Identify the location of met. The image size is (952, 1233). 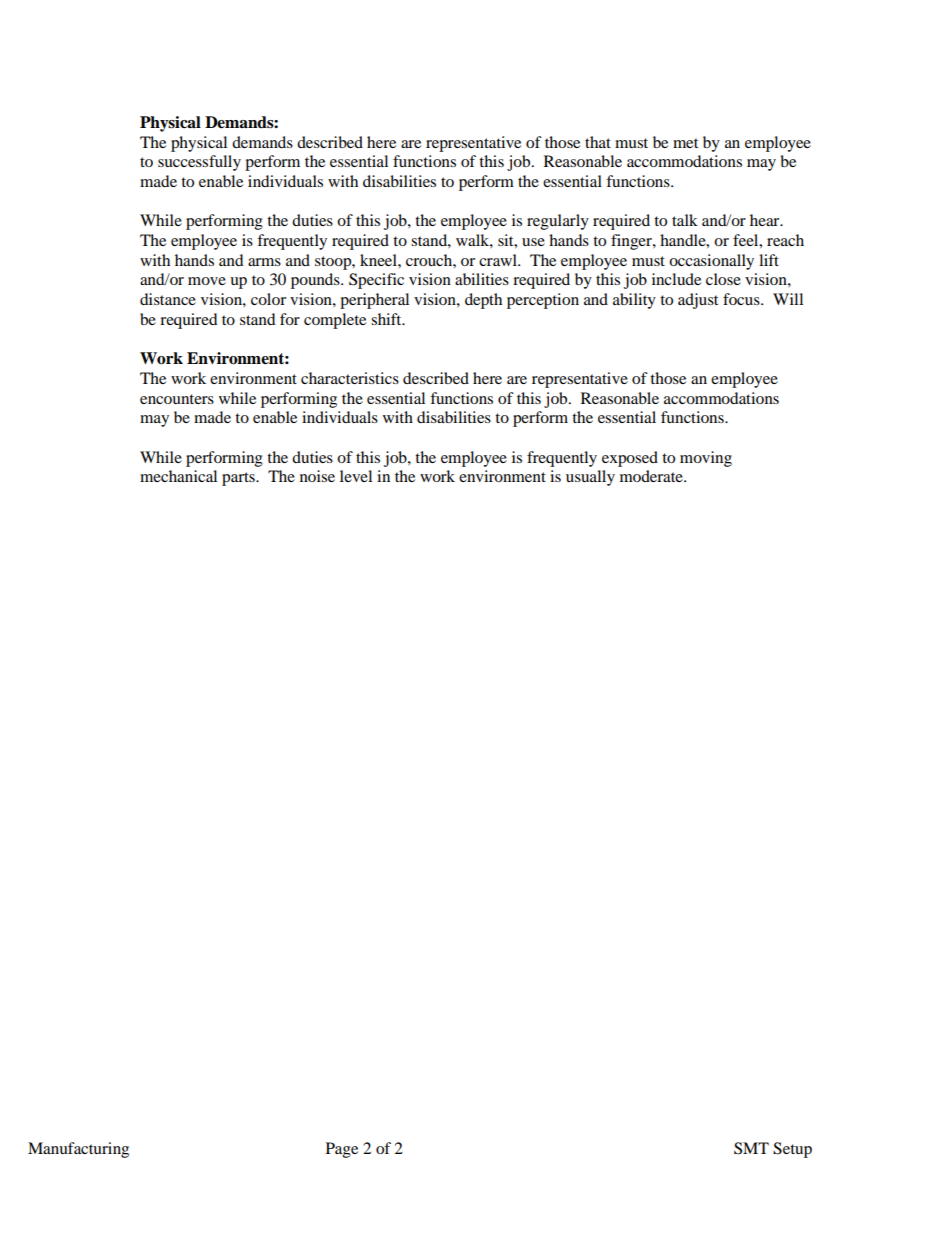
(685, 143).
